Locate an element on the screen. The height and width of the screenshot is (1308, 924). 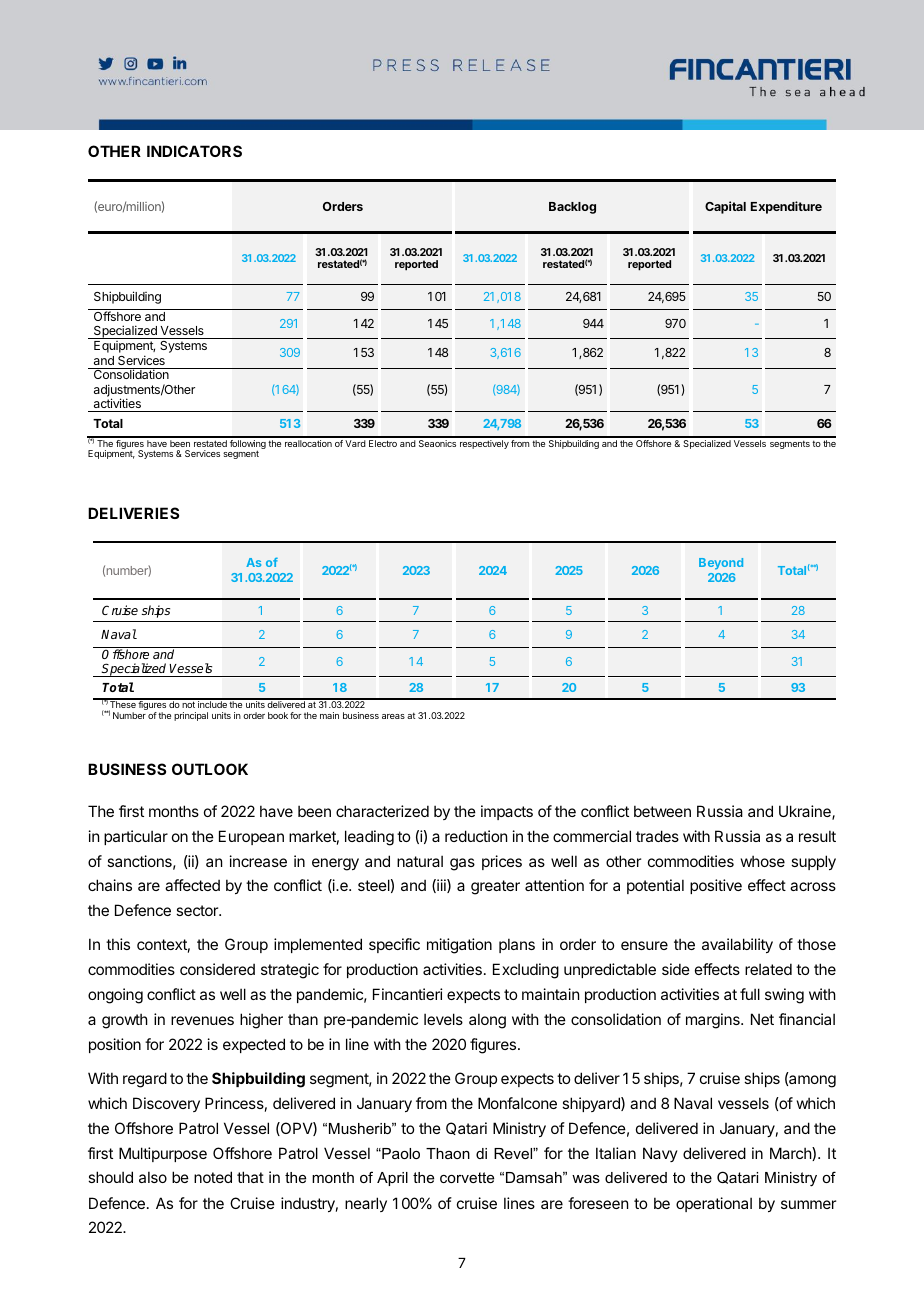
INDICATORS is located at coordinates (194, 151).
